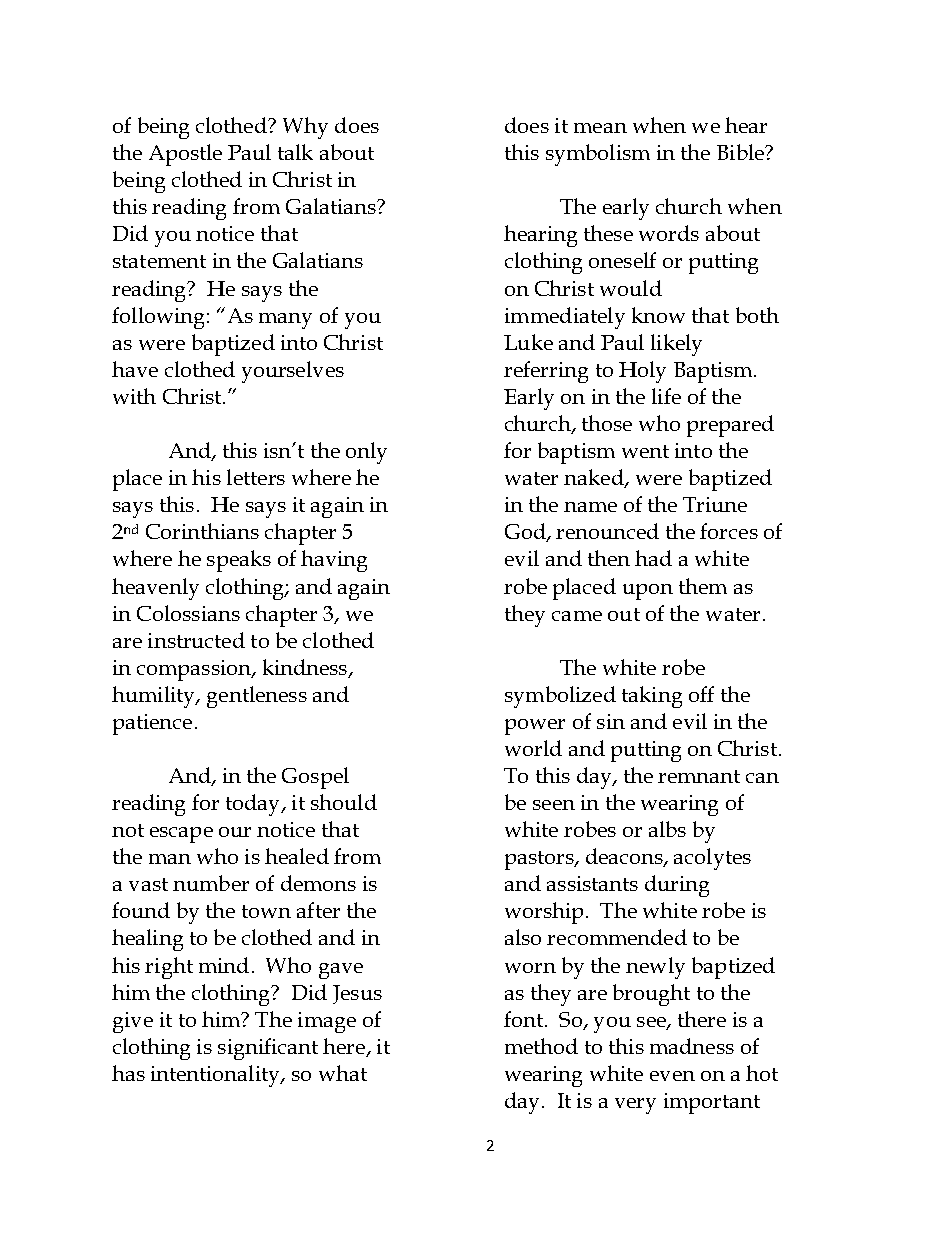 The image size is (952, 1233). What do you see at coordinates (185, 155) in the page?
I see `Apostle` at bounding box center [185, 155].
